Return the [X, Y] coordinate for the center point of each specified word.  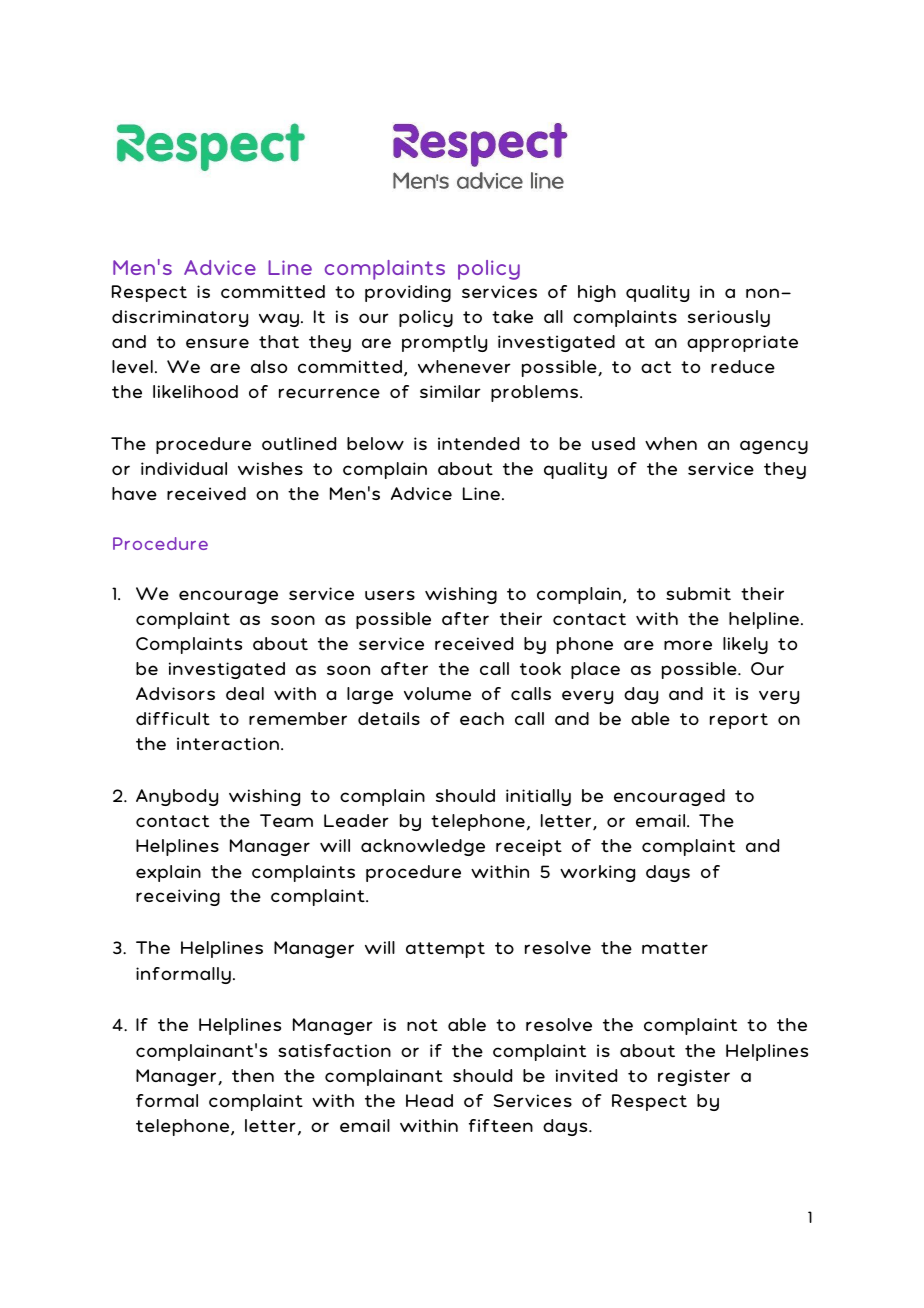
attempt [445, 950]
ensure [217, 343]
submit [698, 593]
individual [184, 468]
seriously [729, 318]
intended [478, 443]
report [739, 721]
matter [675, 948]
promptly [444, 343]
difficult [173, 718]
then [253, 1075]
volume [437, 693]
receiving [178, 897]
